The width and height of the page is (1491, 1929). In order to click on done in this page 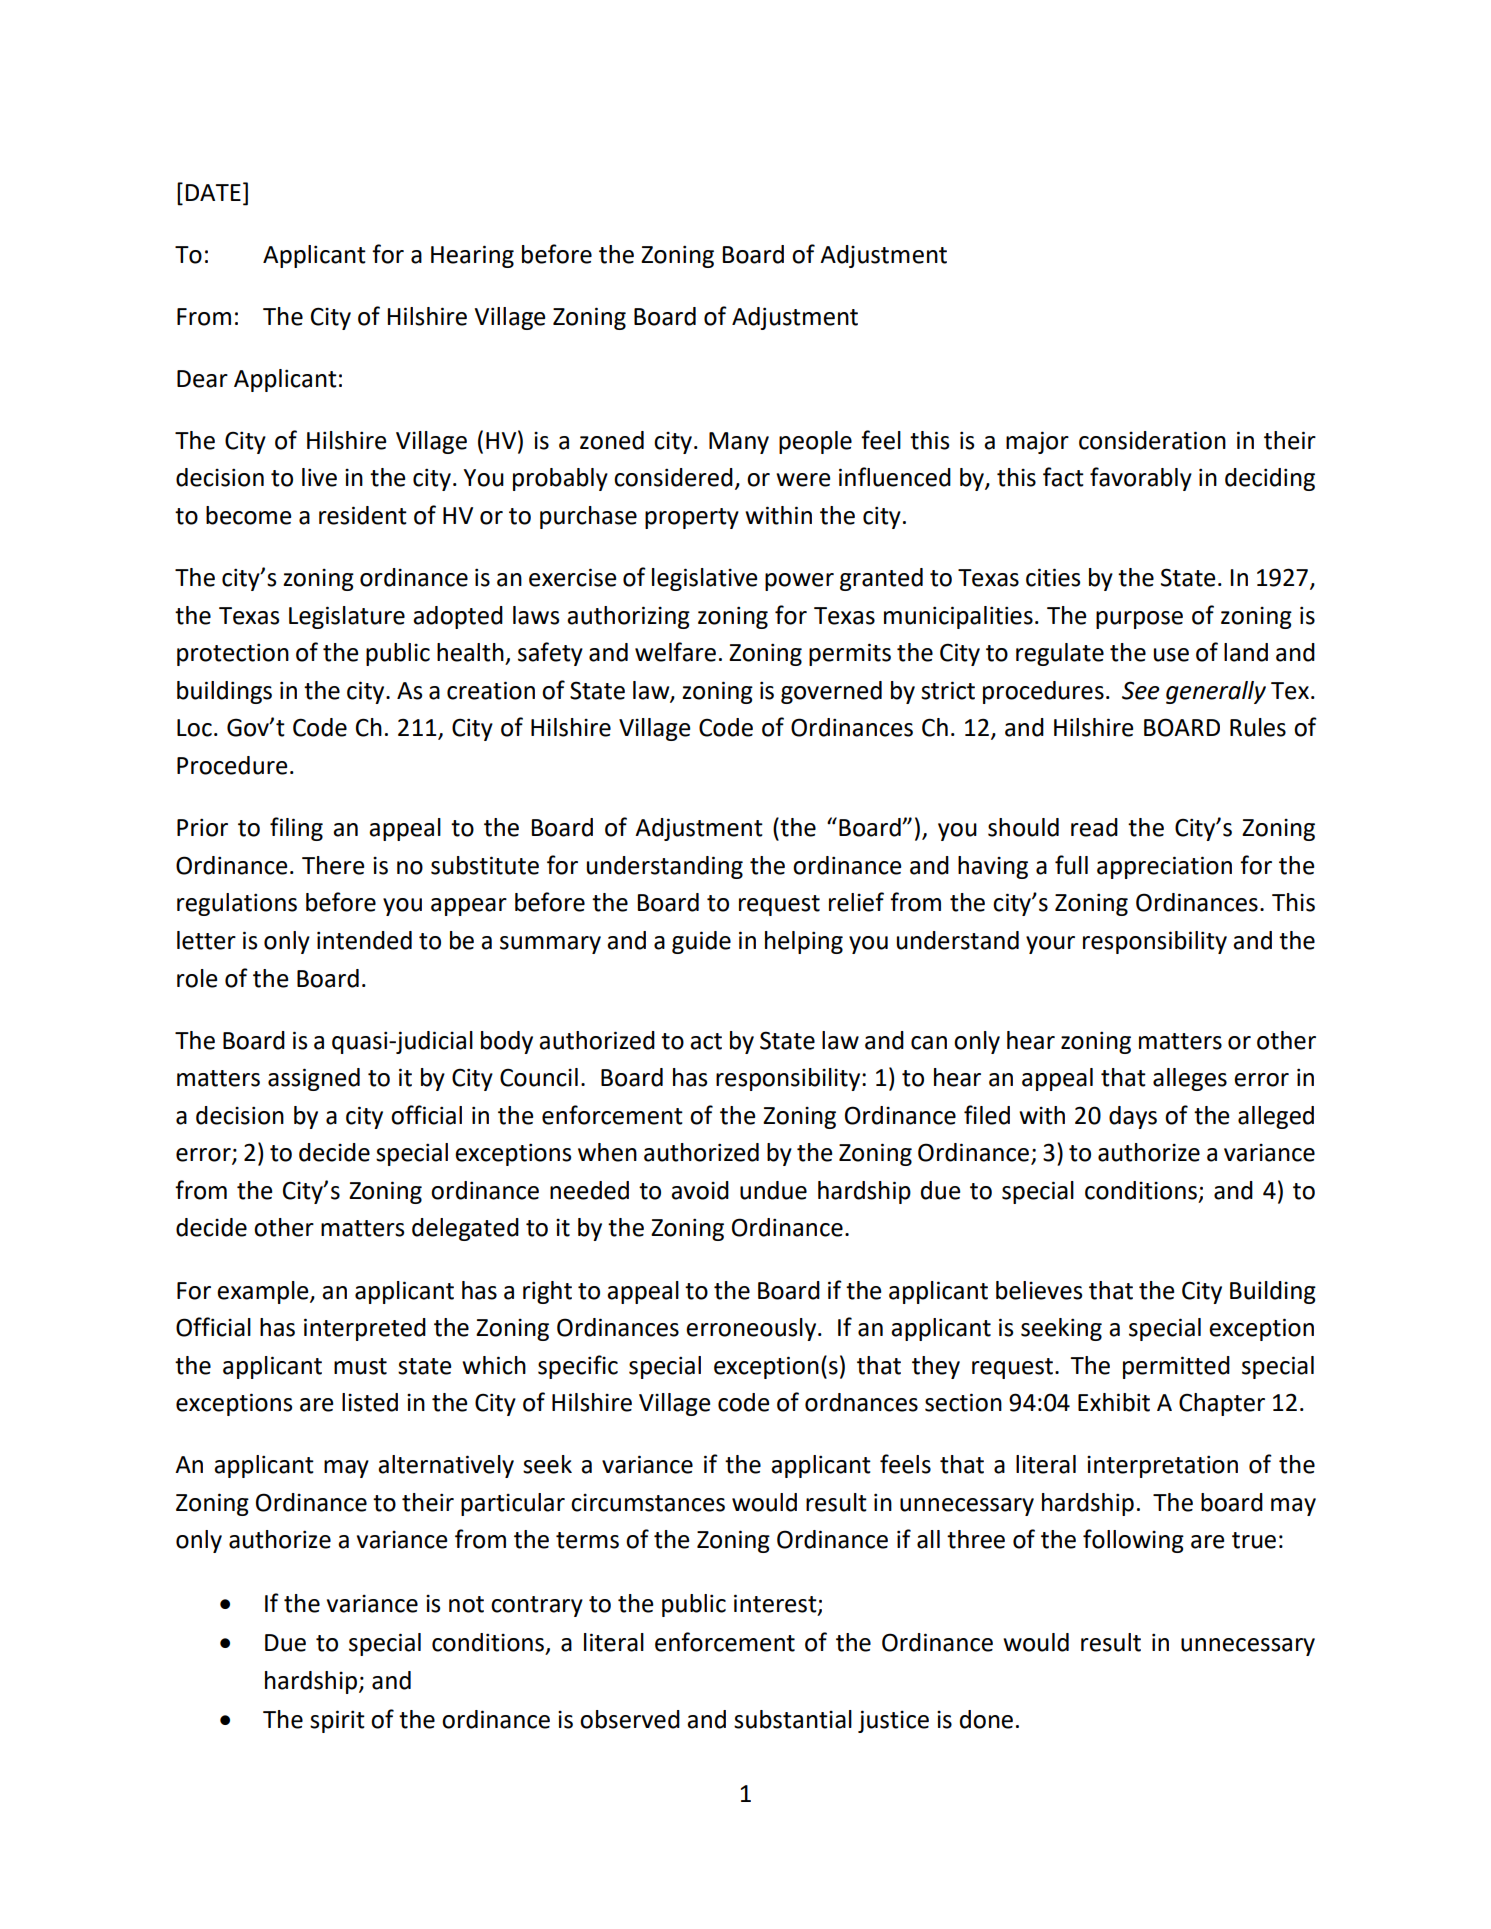, I will do `click(986, 1719)`.
